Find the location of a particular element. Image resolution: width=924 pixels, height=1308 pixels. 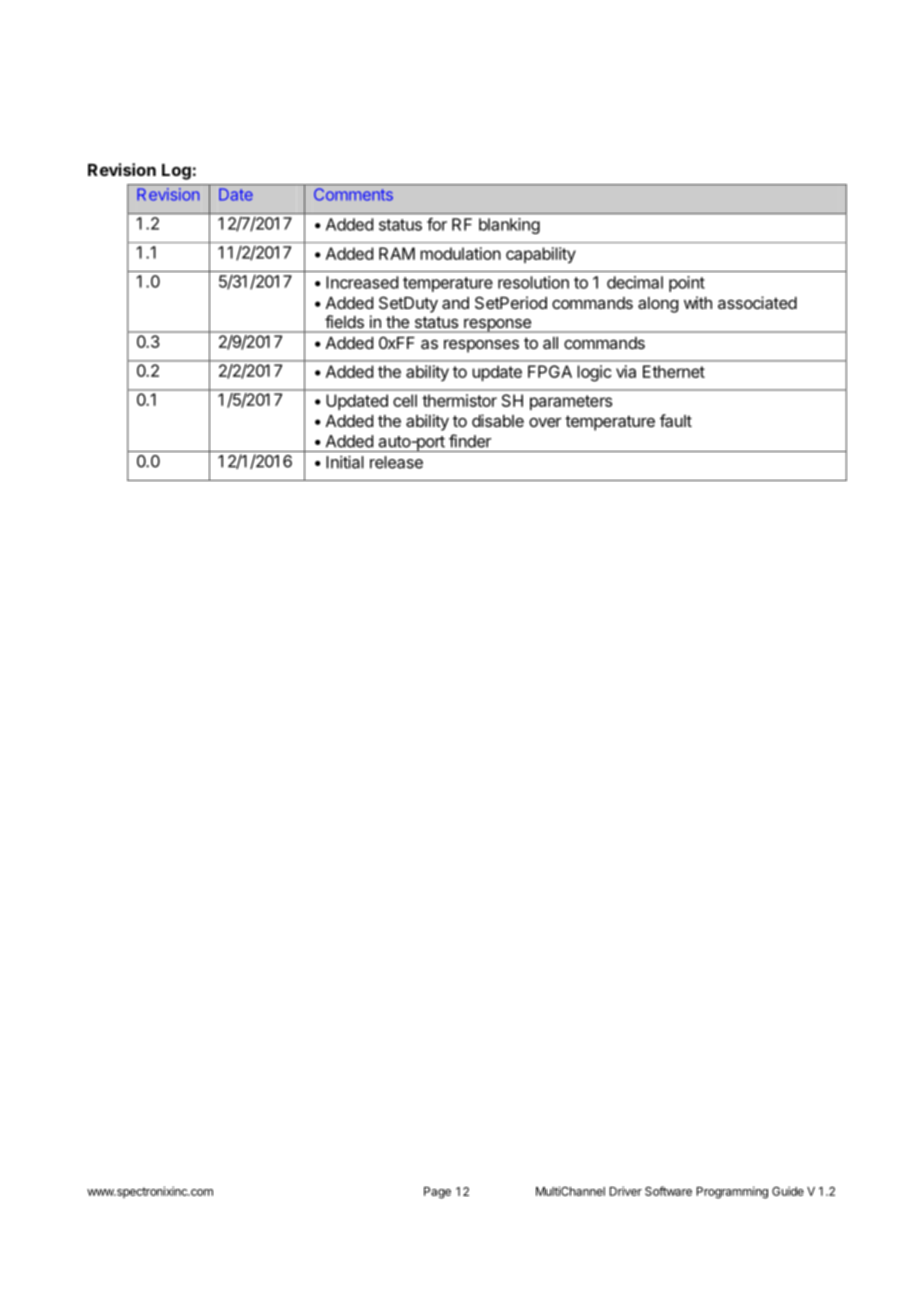

Page is located at coordinates (437, 1193).
